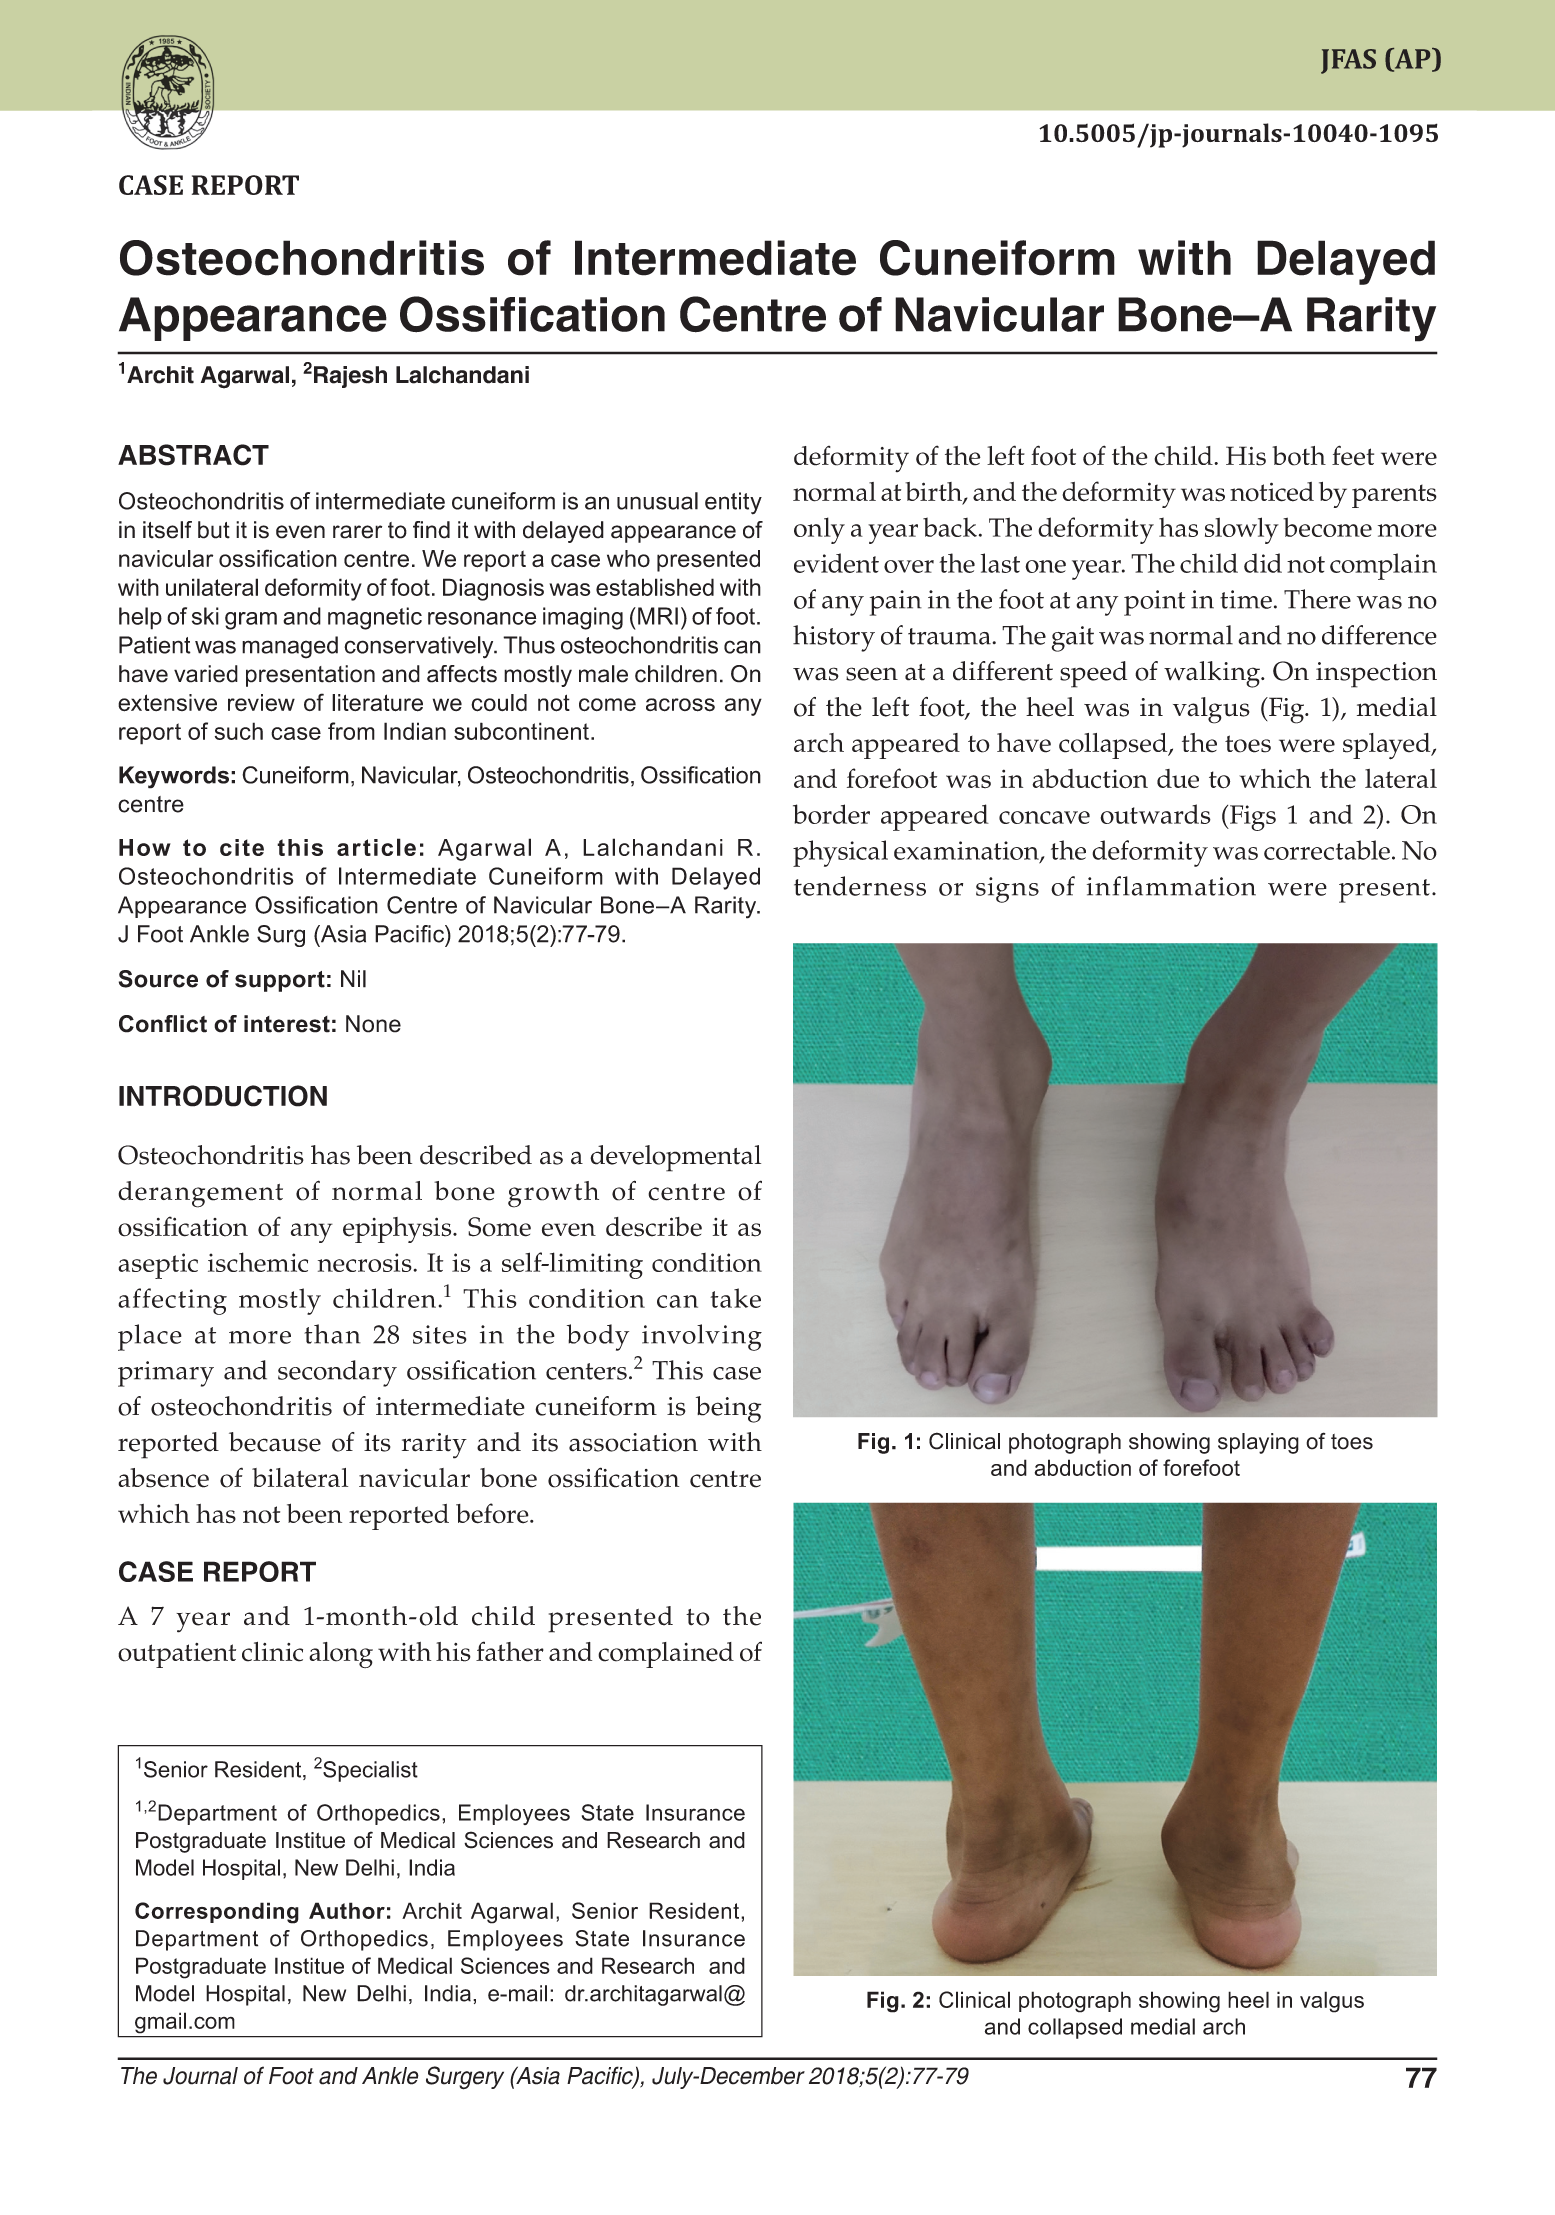  What do you see at coordinates (860, 886) in the screenshot?
I see `tenderness` at bounding box center [860, 886].
